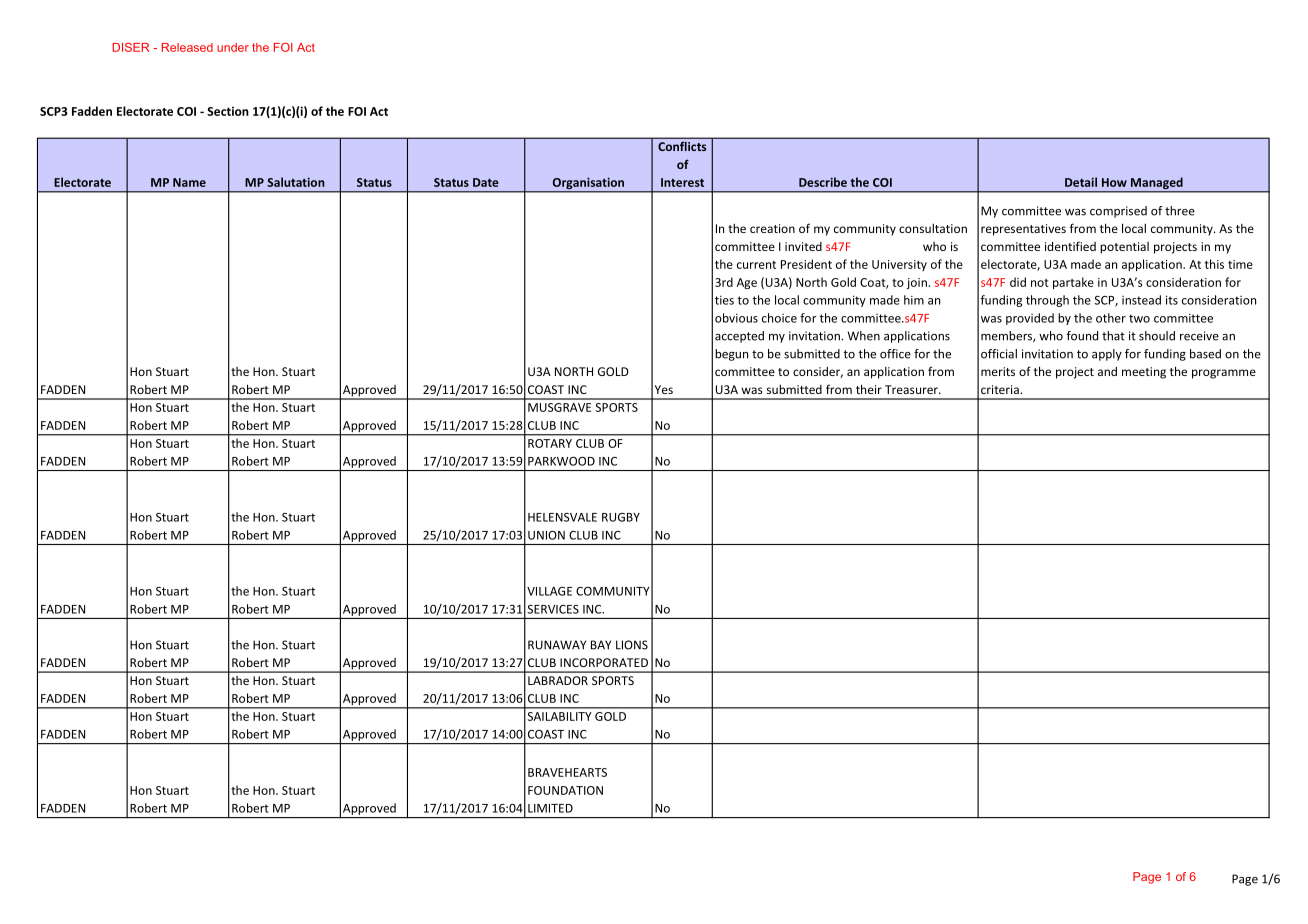 Image resolution: width=1308 pixels, height=924 pixels. What do you see at coordinates (233, 47) in the document?
I see `under` at bounding box center [233, 47].
